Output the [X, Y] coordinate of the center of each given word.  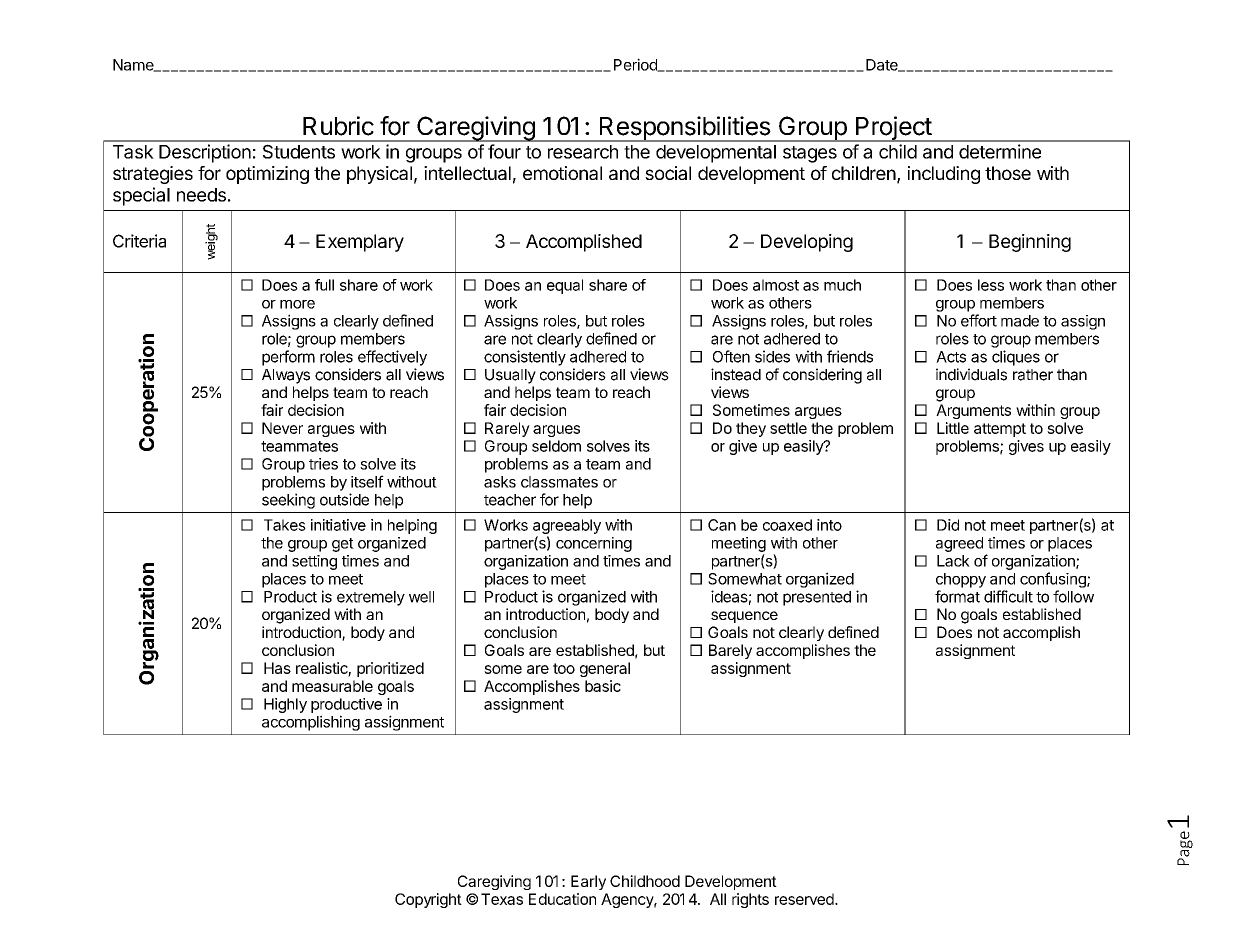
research [583, 152]
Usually [510, 376]
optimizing [267, 175]
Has [277, 668]
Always [286, 376]
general [605, 669]
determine [1000, 151]
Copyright [428, 900]
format [957, 596]
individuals [971, 374]
